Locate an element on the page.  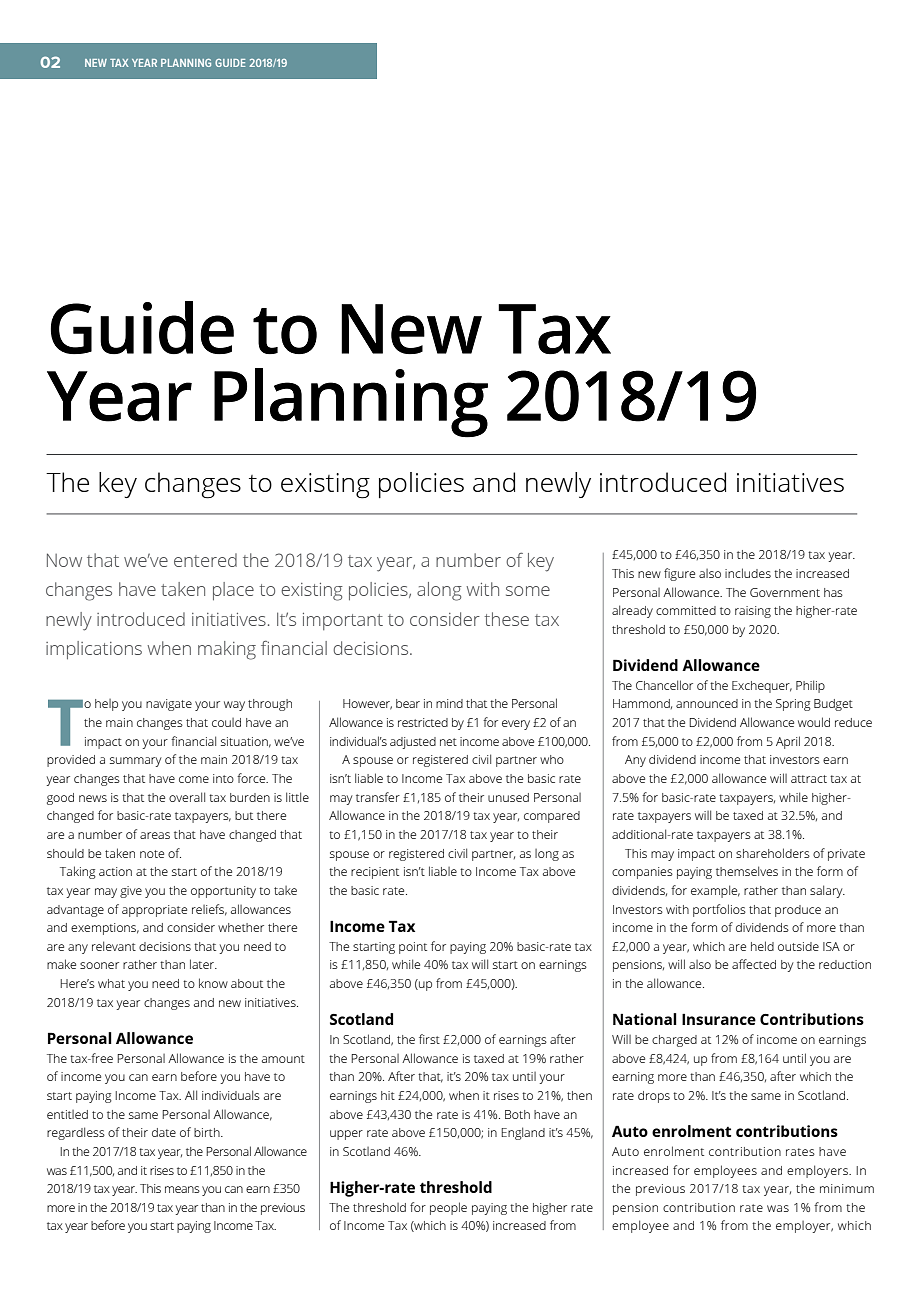
held is located at coordinates (762, 946).
